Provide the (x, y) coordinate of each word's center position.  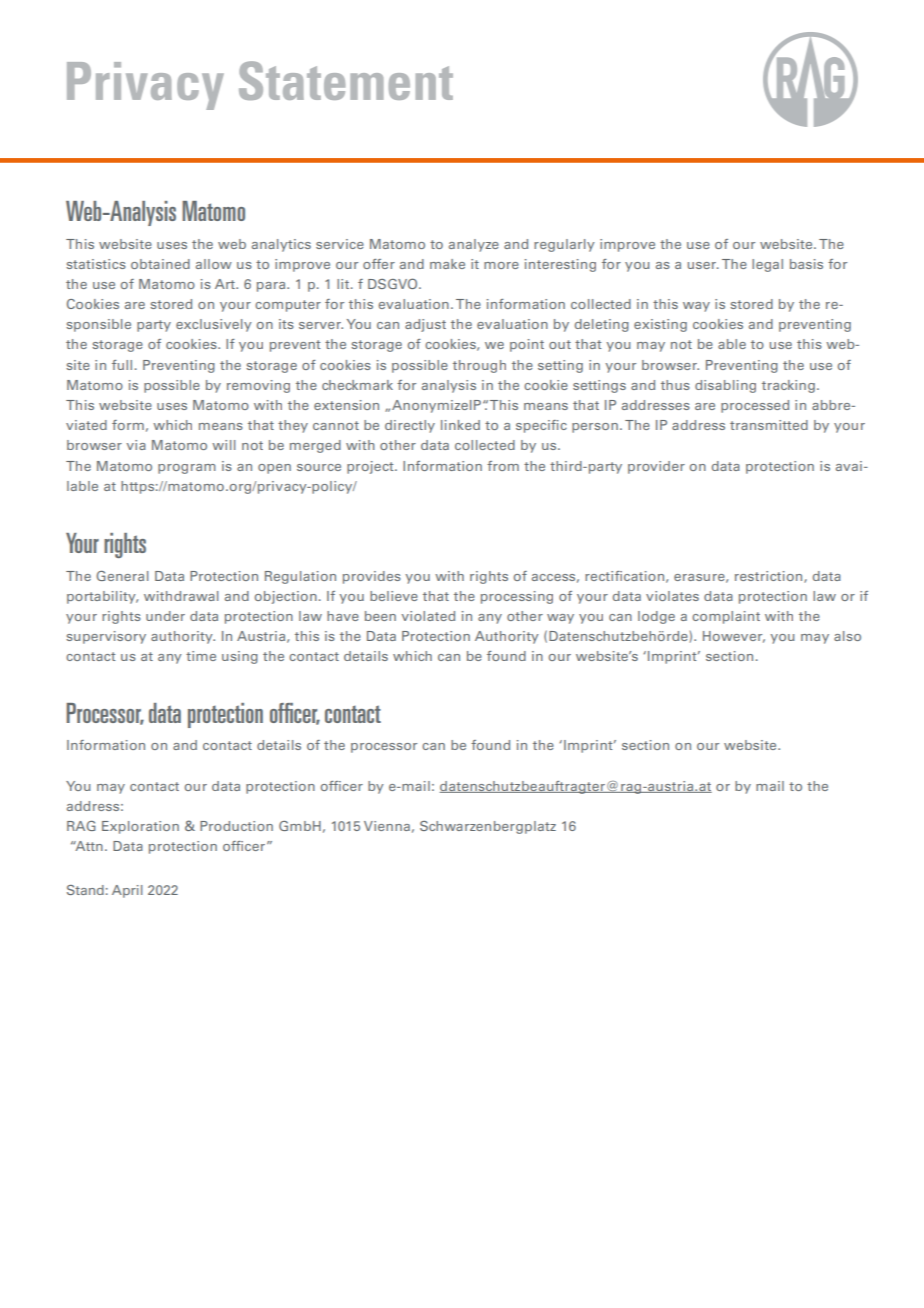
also (847, 636)
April (127, 891)
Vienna (387, 826)
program (187, 469)
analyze (474, 245)
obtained (160, 264)
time (201, 656)
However (734, 637)
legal (767, 265)
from (503, 466)
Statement (346, 80)
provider (656, 467)
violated (428, 616)
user (703, 265)
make (447, 264)
